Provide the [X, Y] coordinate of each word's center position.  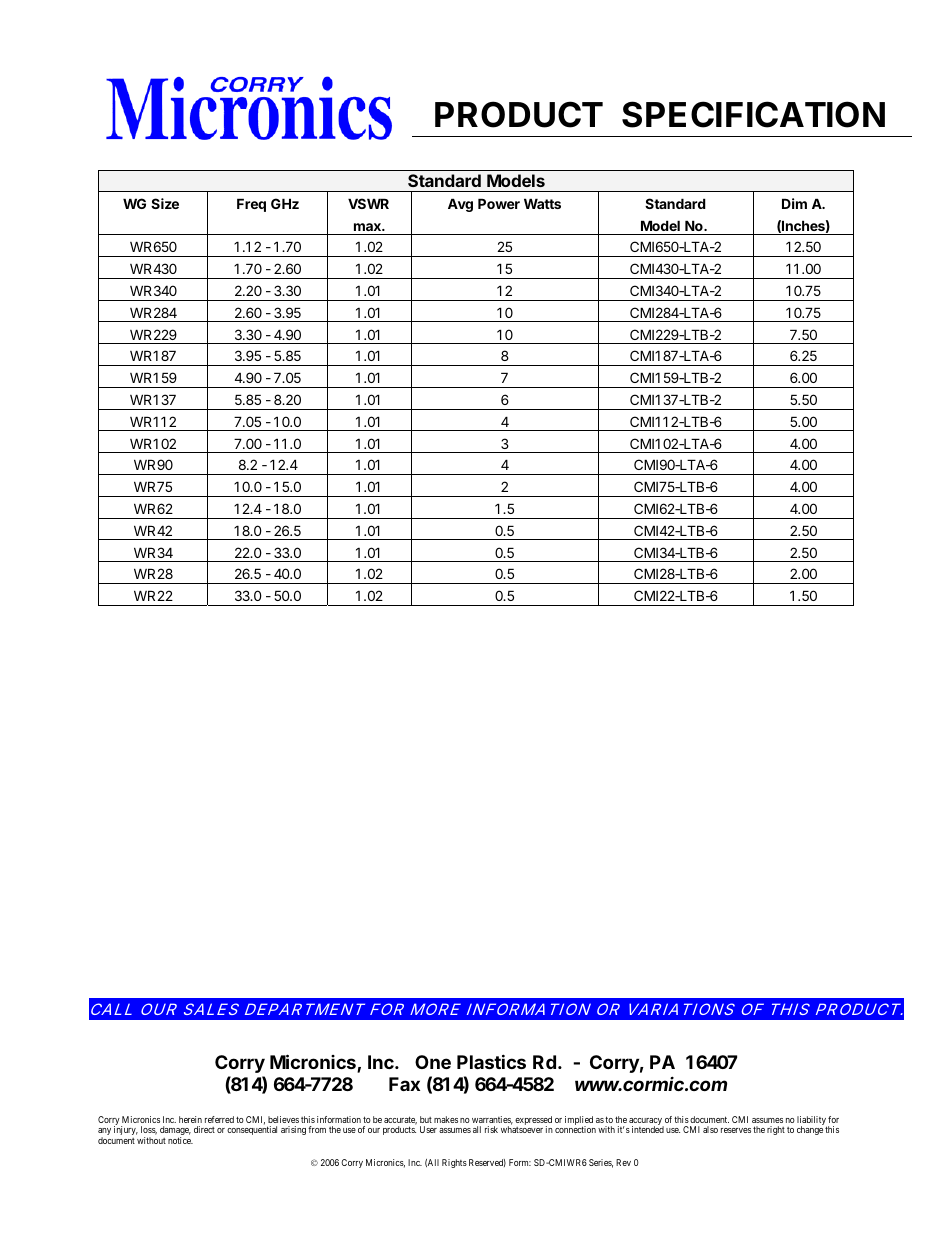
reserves [736, 1130]
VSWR [368, 203]
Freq [251, 205]
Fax [404, 1084]
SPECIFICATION [753, 114]
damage [175, 1132]
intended [648, 1129]
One [433, 1062]
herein [190, 1119]
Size [165, 203]
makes [446, 1119]
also [710, 1129]
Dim [794, 203]
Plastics [491, 1061]
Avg [460, 205]
